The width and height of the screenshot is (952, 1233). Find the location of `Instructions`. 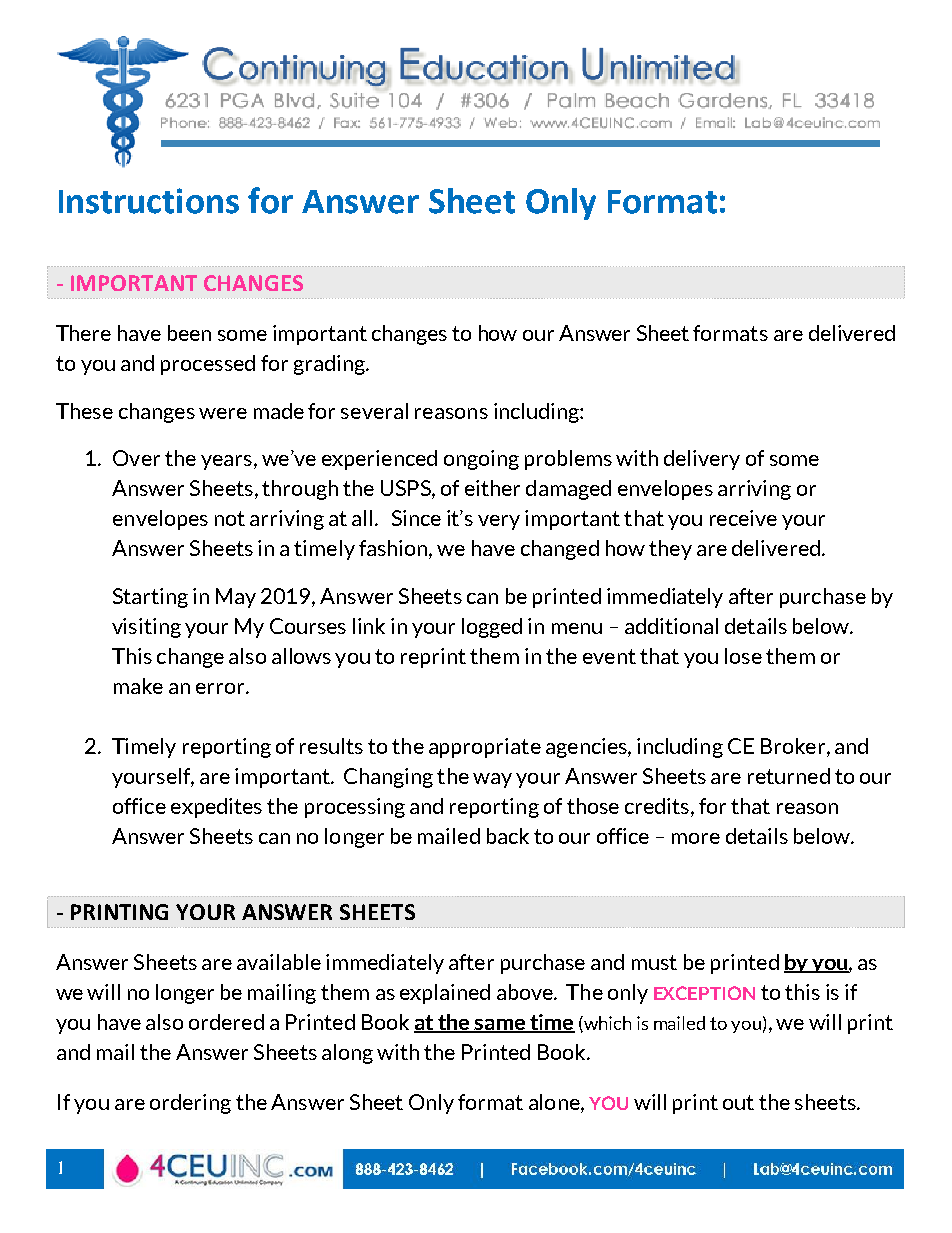

Instructions is located at coordinates (149, 201).
